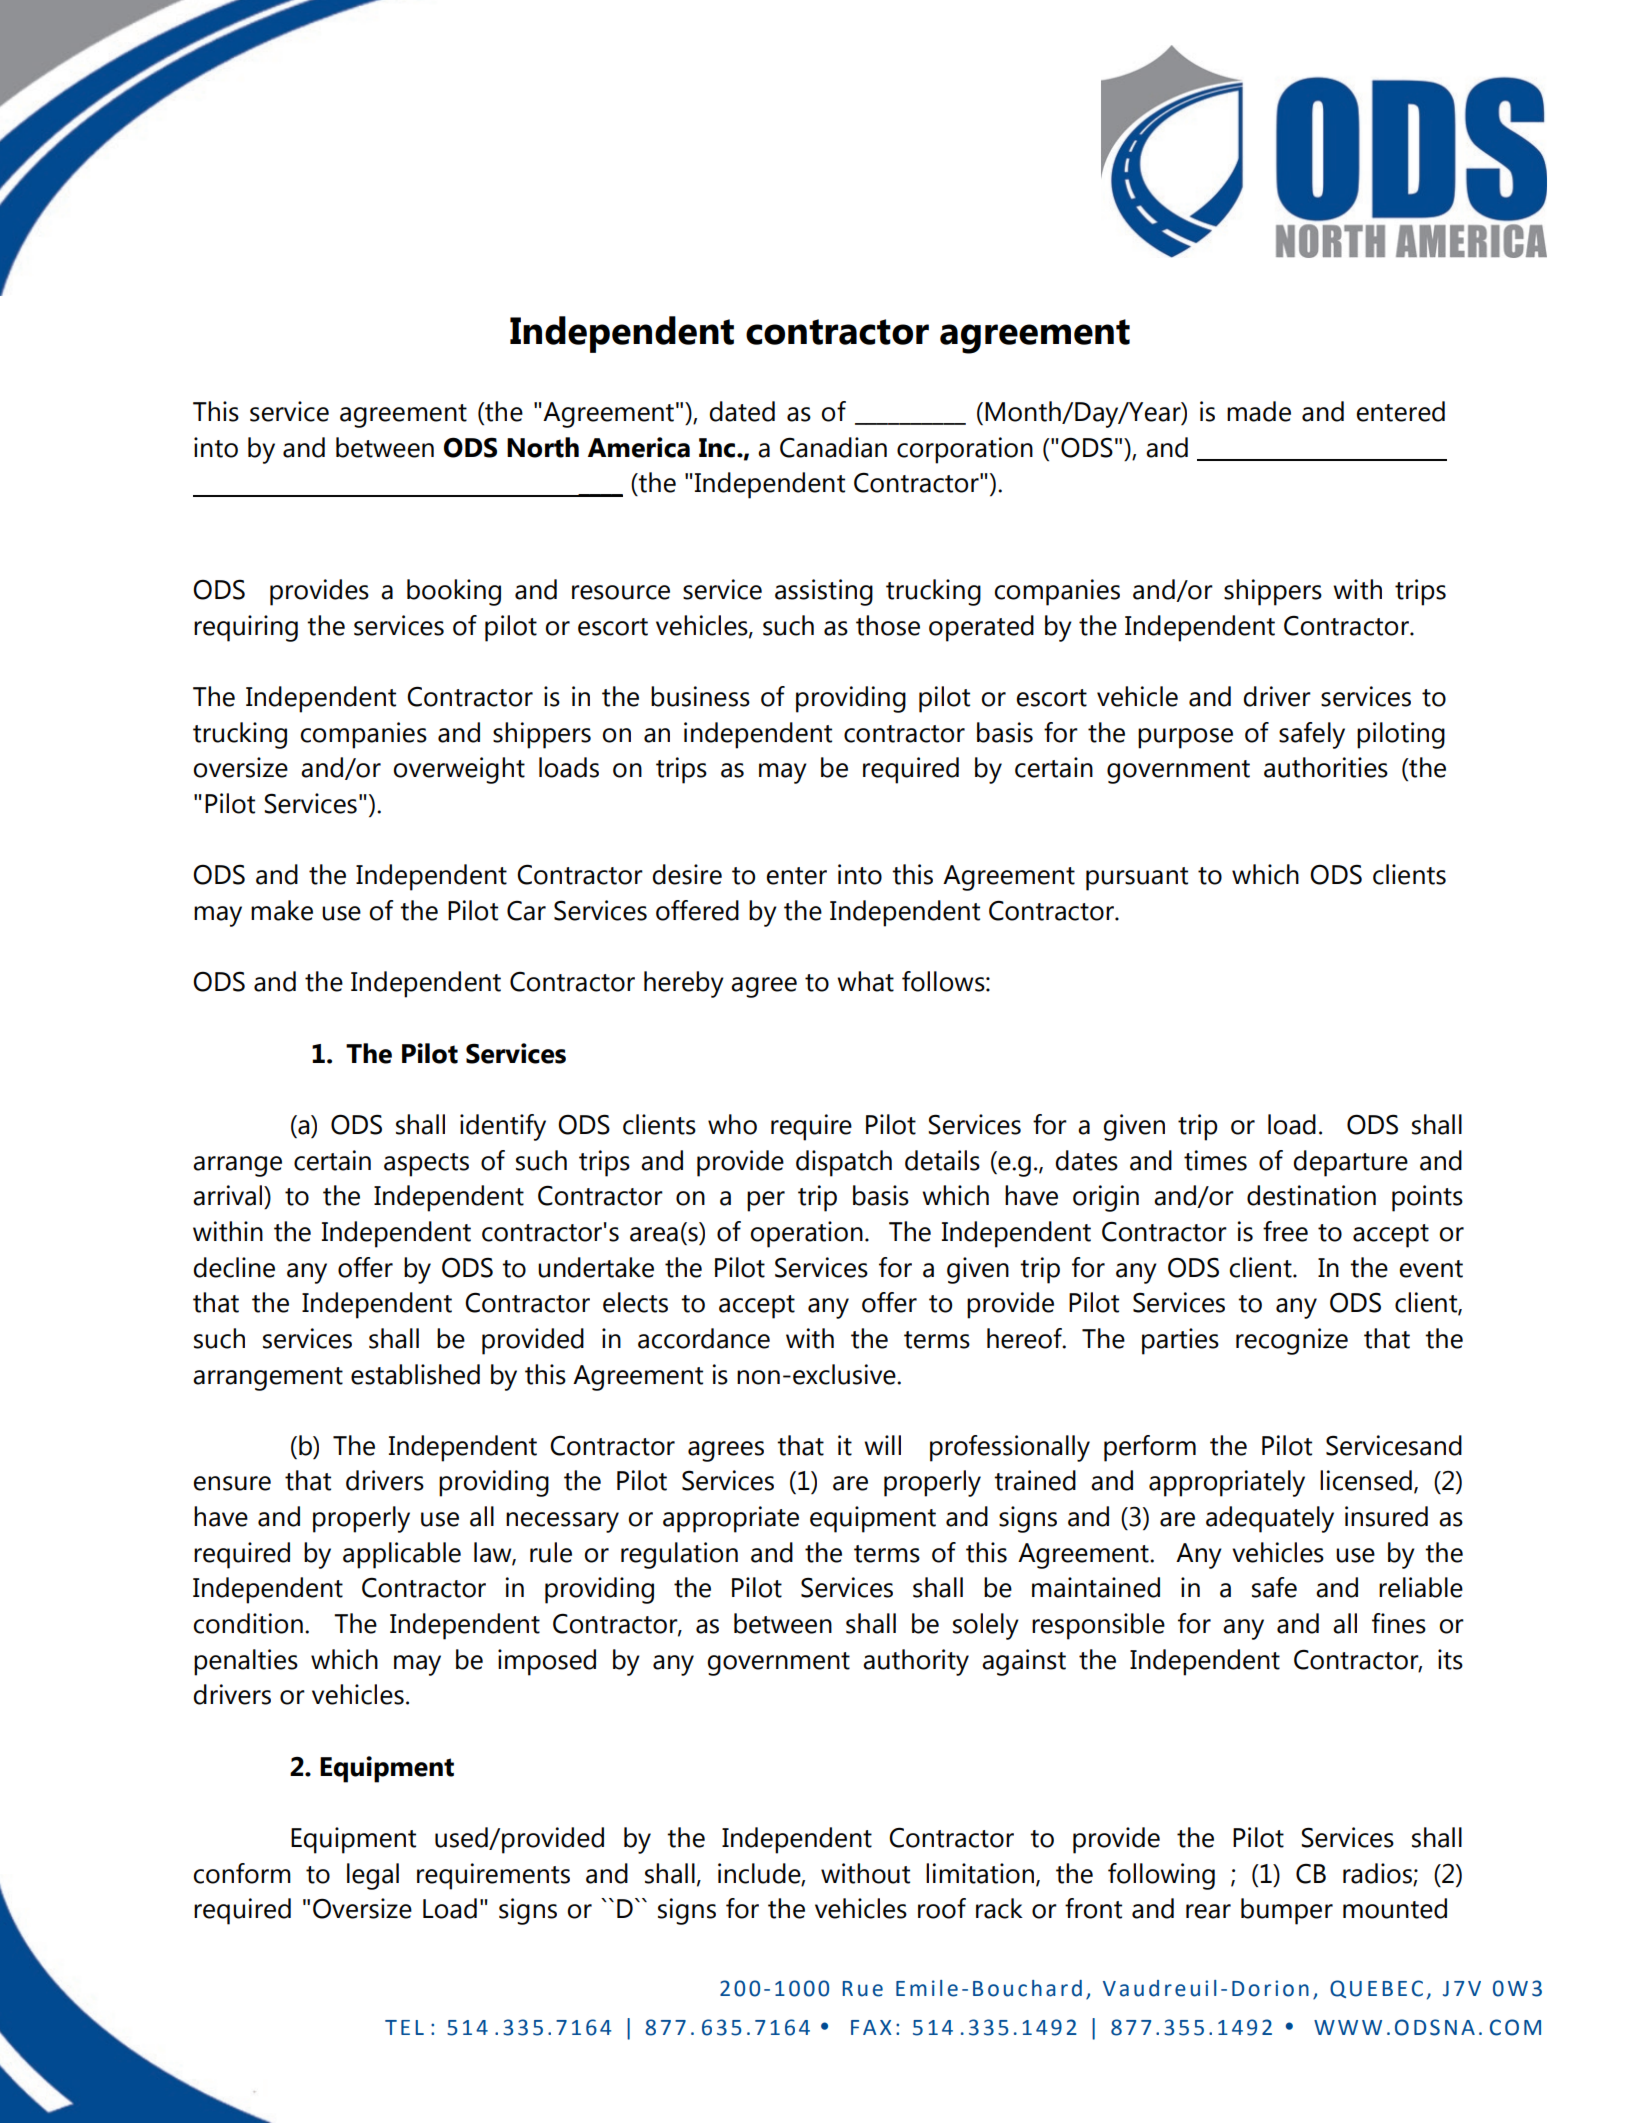  Describe the element at coordinates (373, 1876) in the image. I see `legal` at that location.
